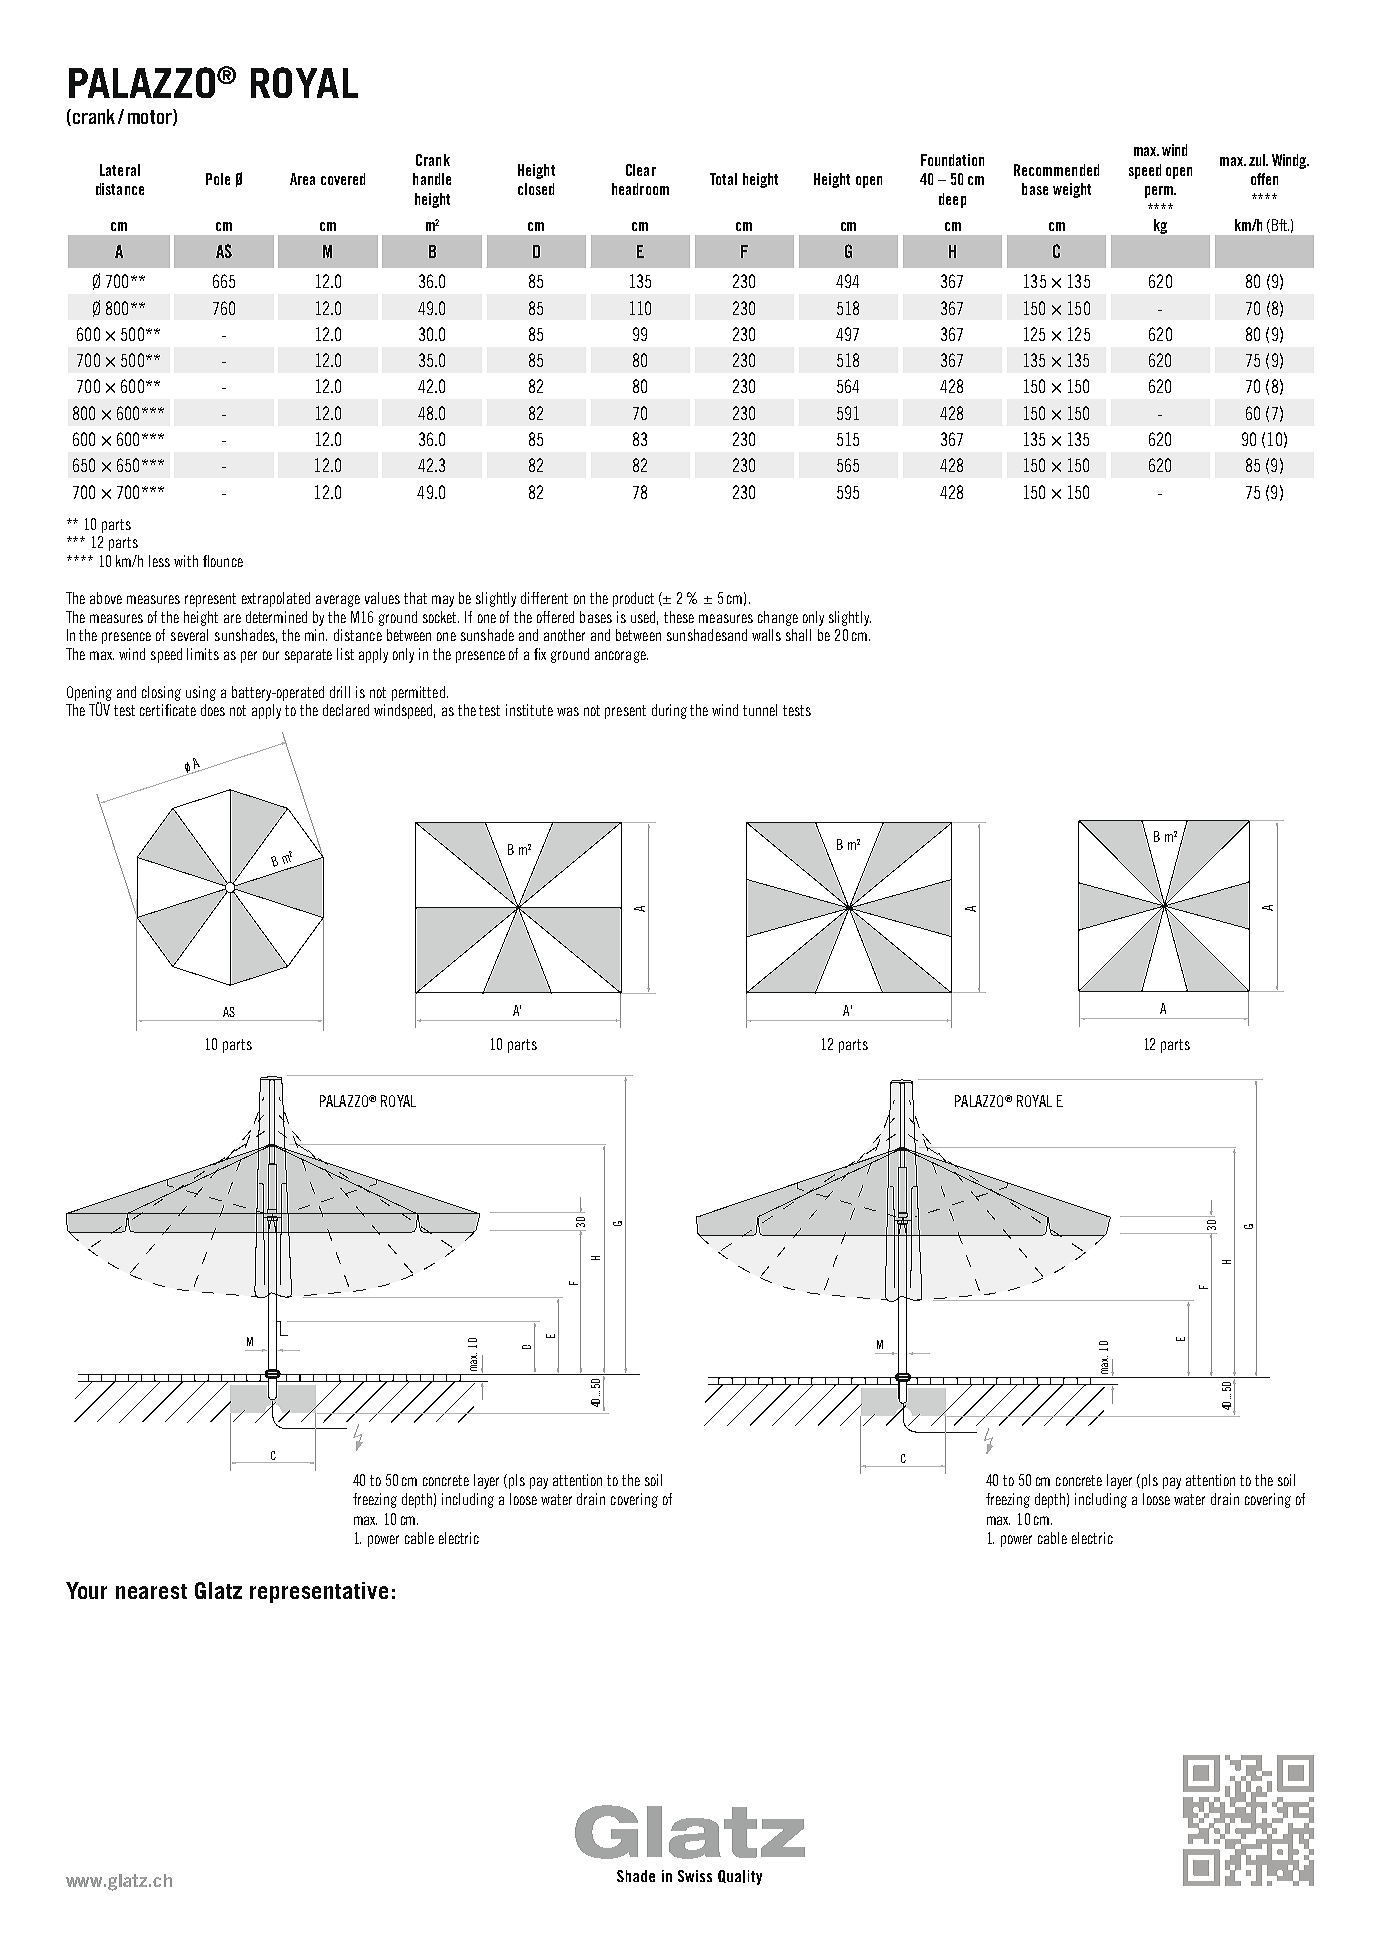 The width and height of the document is (1380, 1952). What do you see at coordinates (218, 179) in the document?
I see `Pole` at bounding box center [218, 179].
